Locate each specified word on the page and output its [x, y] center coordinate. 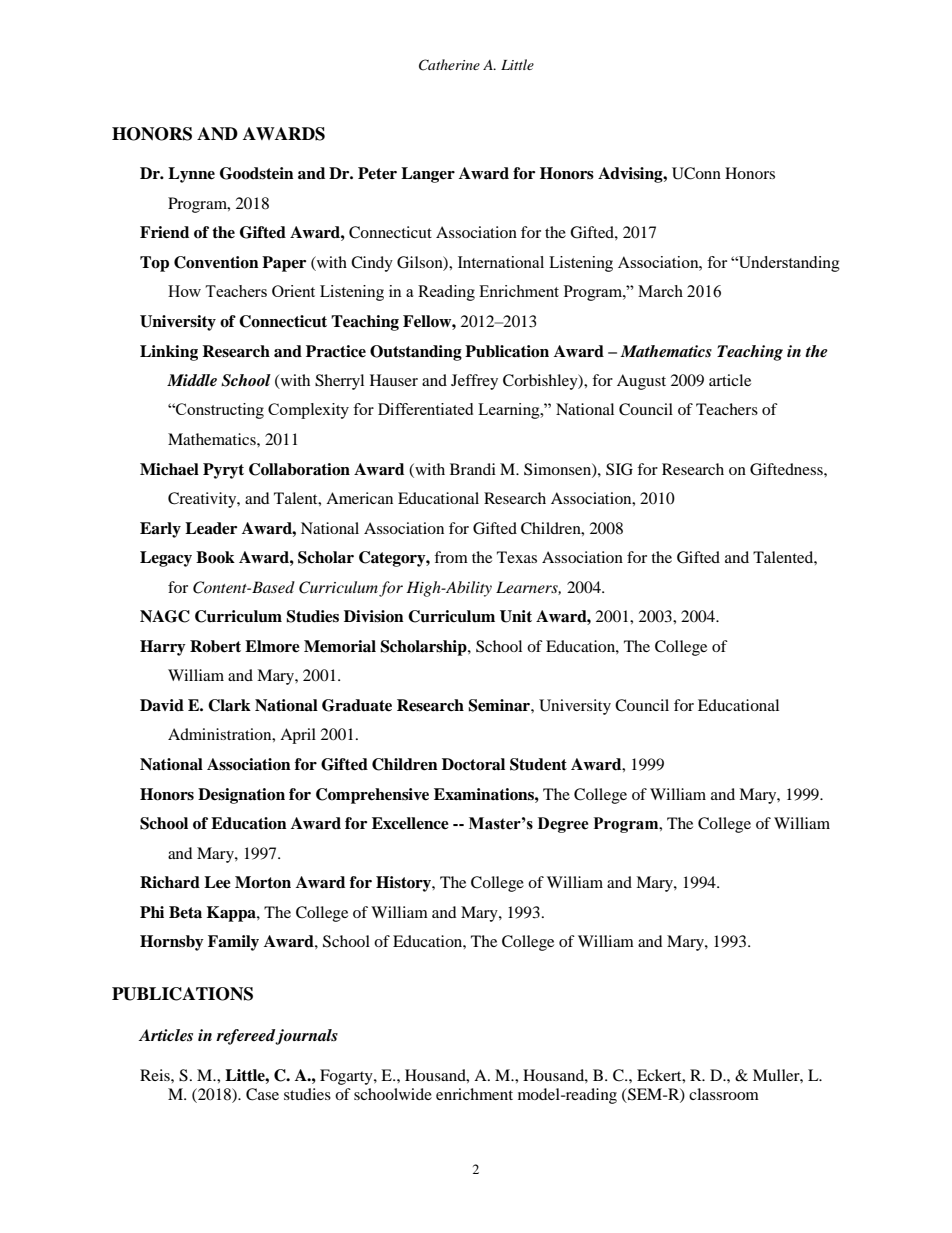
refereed [247, 1037]
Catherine [449, 65]
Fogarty [347, 1077]
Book [215, 557]
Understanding [788, 264]
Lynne [191, 175]
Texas [517, 557]
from [451, 557]
